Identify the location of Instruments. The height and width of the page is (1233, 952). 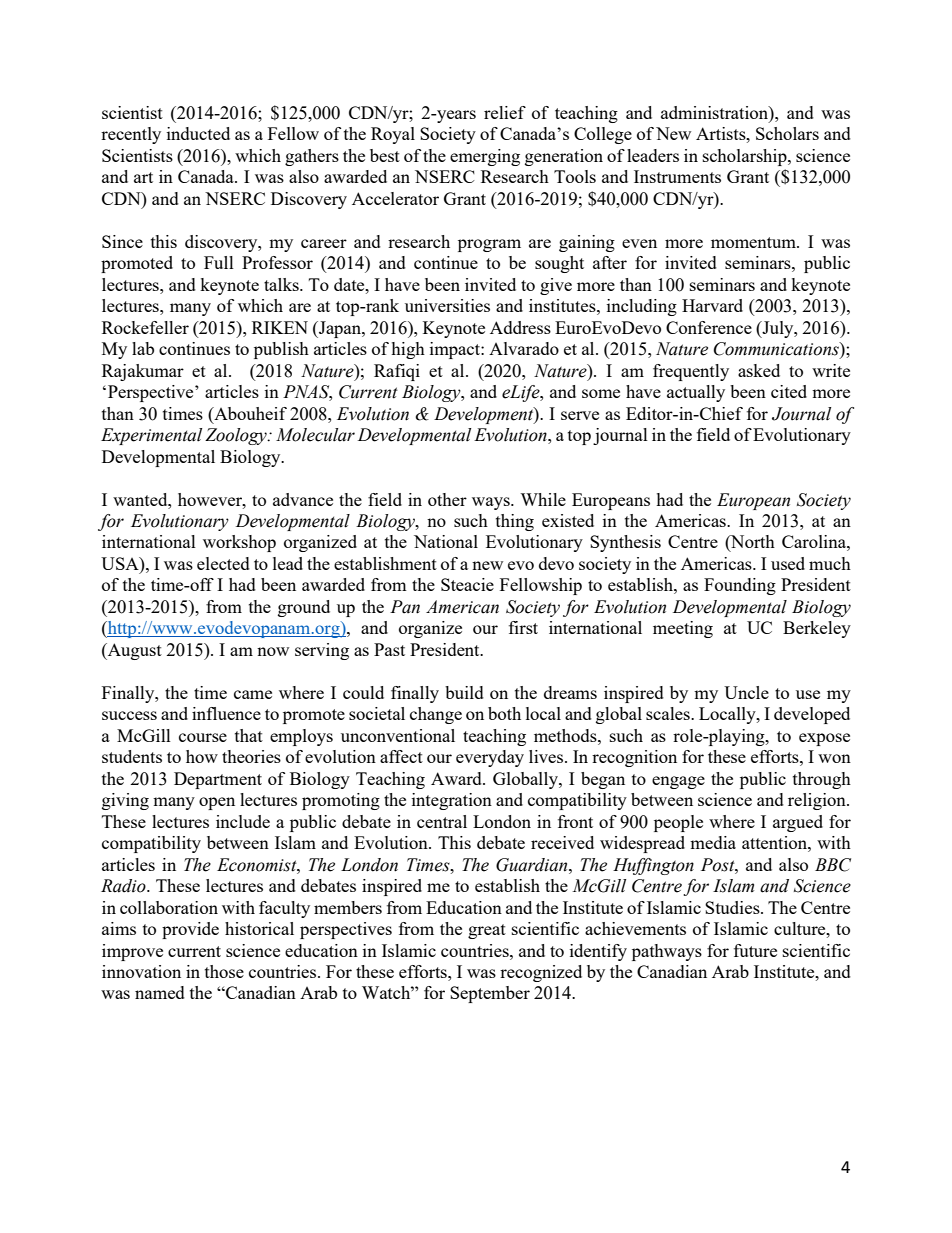
(677, 176).
